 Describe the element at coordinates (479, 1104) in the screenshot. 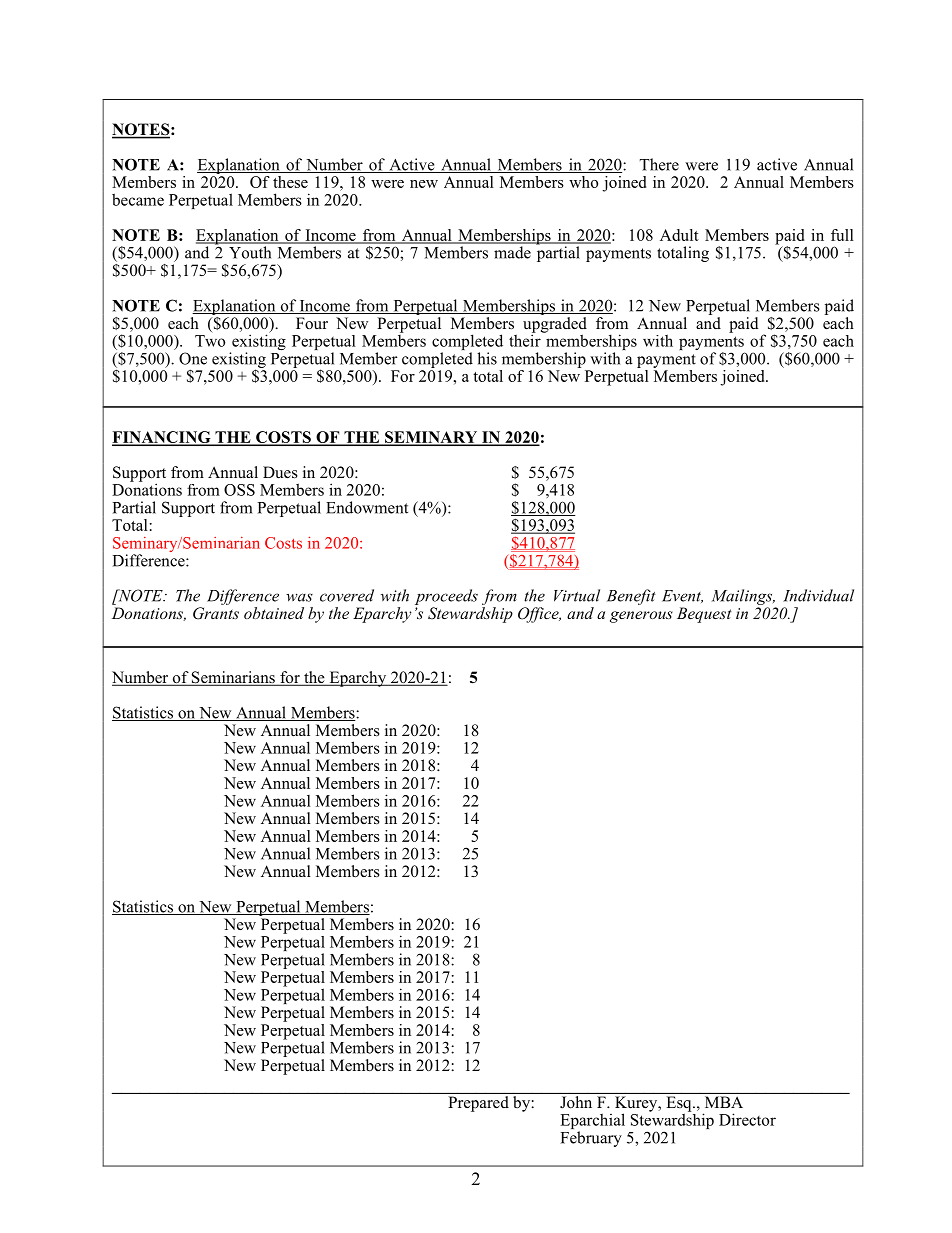

I see `Prepared` at that location.
